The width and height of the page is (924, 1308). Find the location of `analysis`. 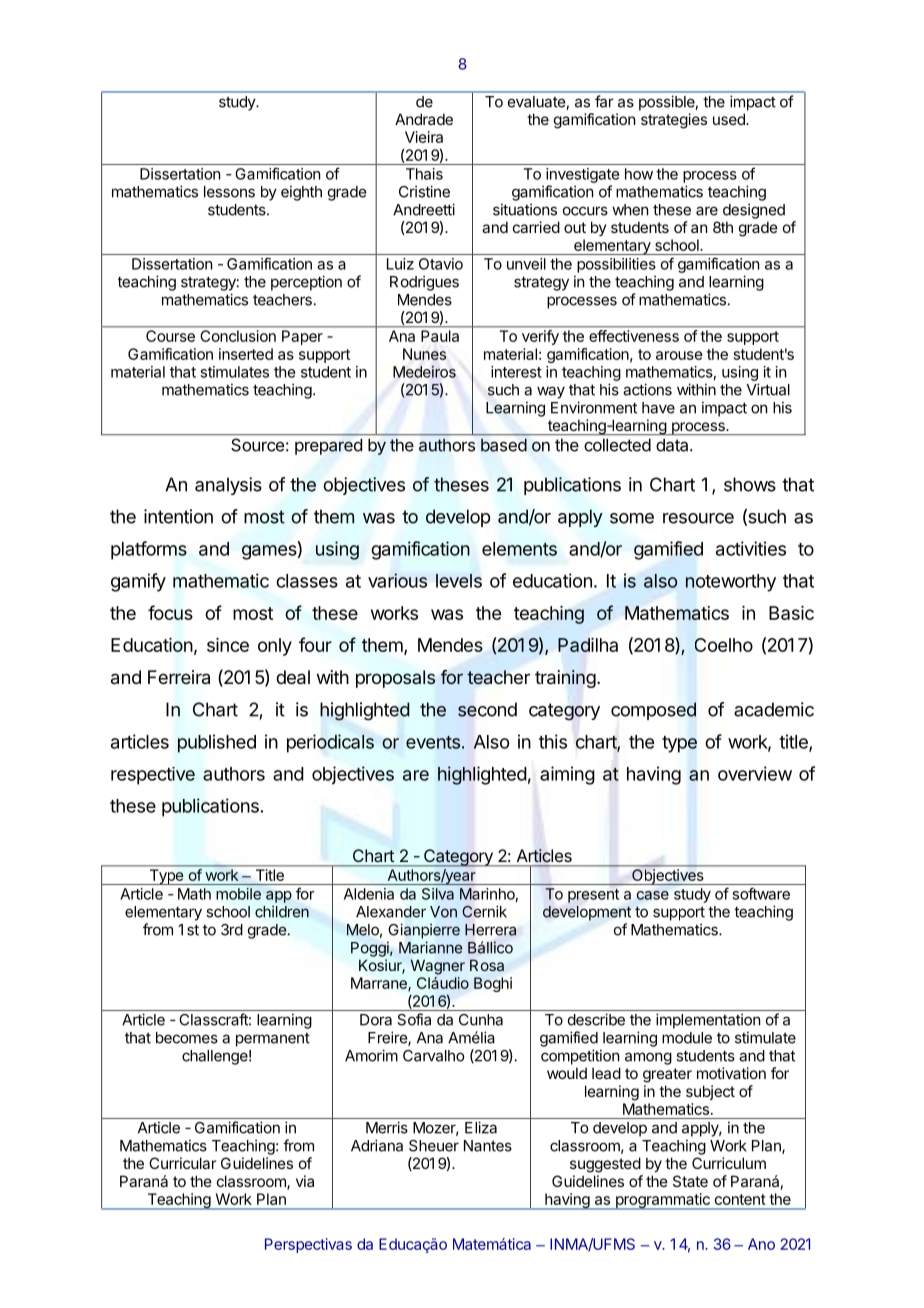

analysis is located at coordinates (228, 486).
